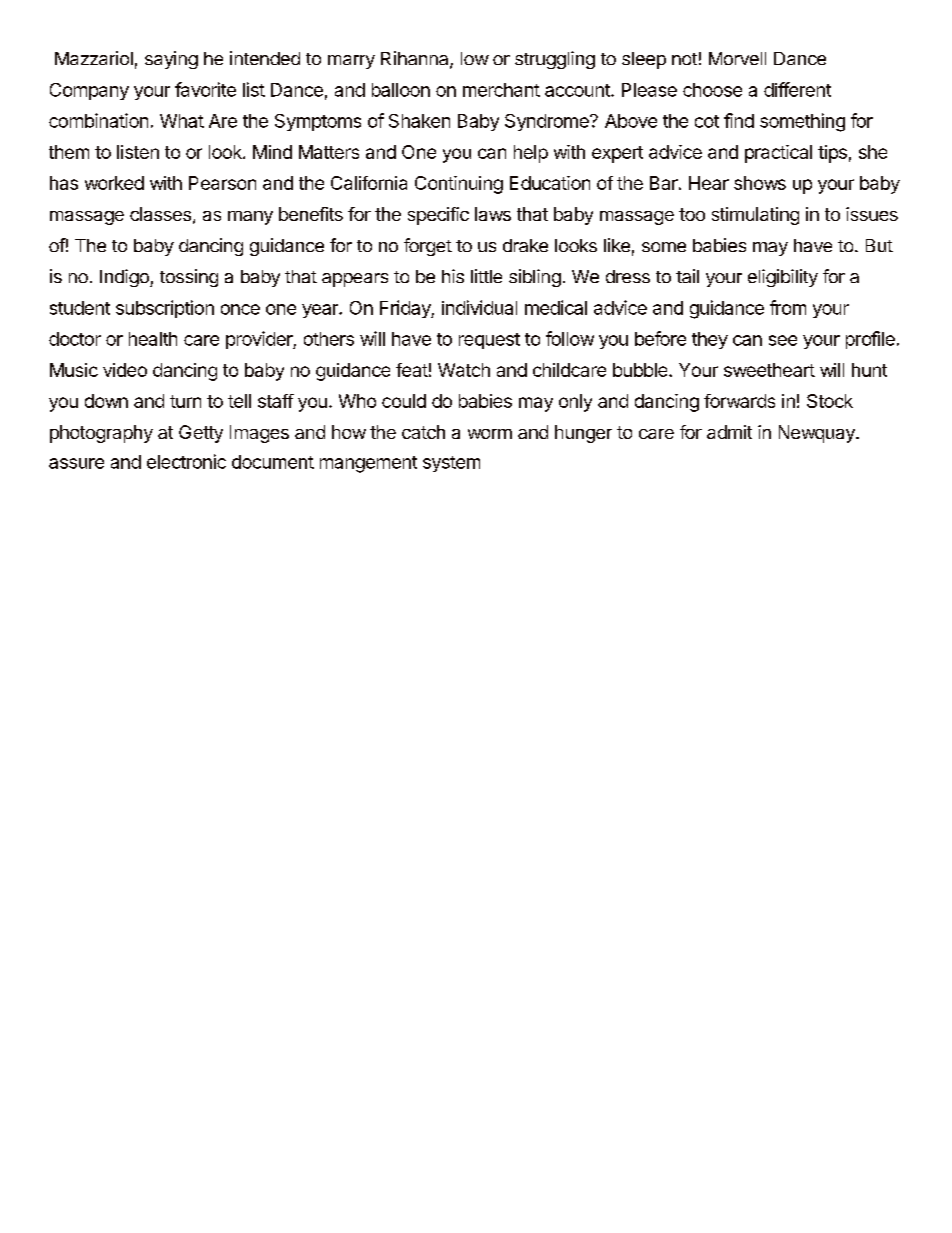 The image size is (952, 1233). I want to click on Rihanna, so click(416, 59).
